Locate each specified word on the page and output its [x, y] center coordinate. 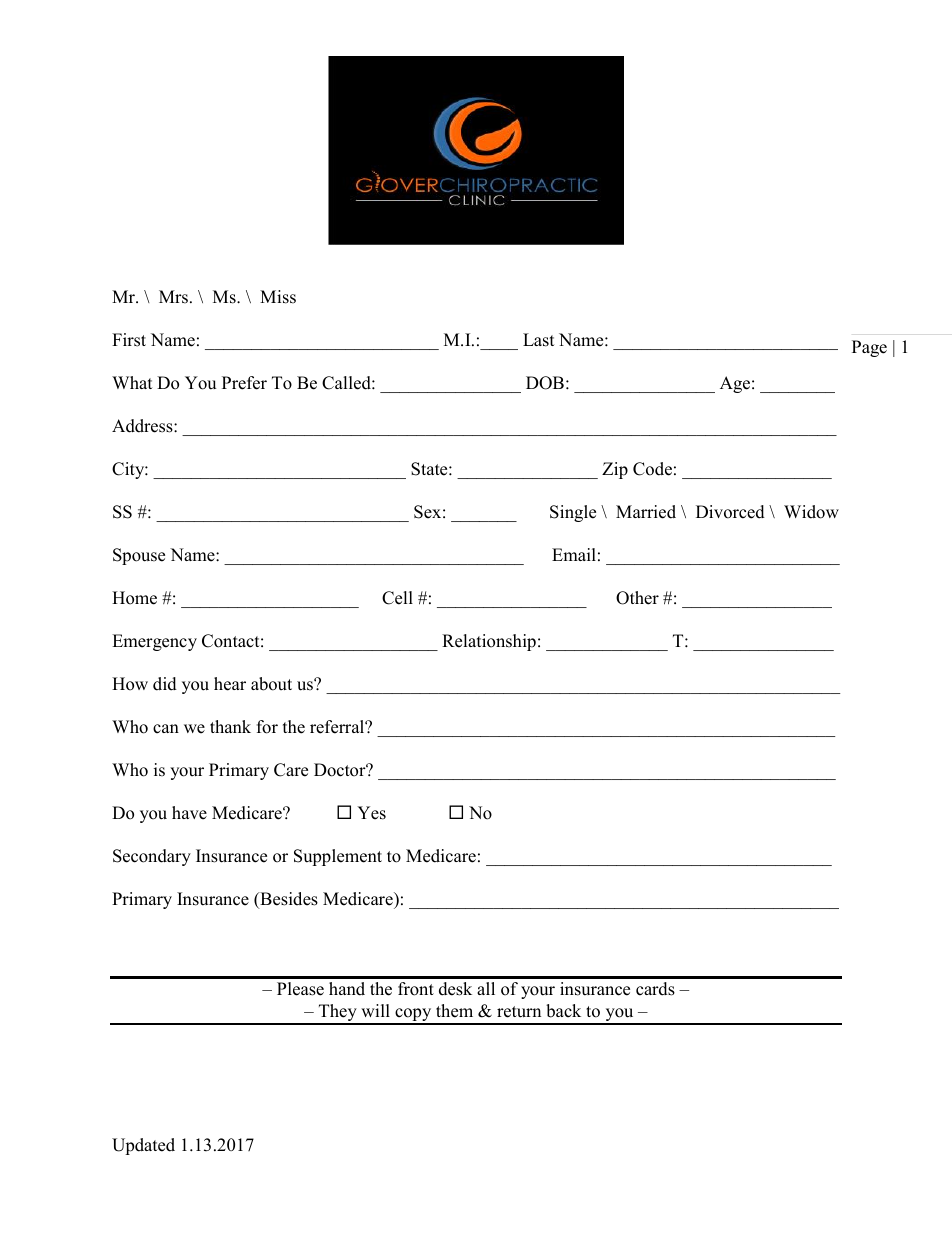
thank [230, 726]
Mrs [173, 297]
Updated [143, 1146]
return [519, 1012]
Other [637, 598]
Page [869, 348]
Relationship [489, 642]
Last [539, 340]
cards [655, 989]
